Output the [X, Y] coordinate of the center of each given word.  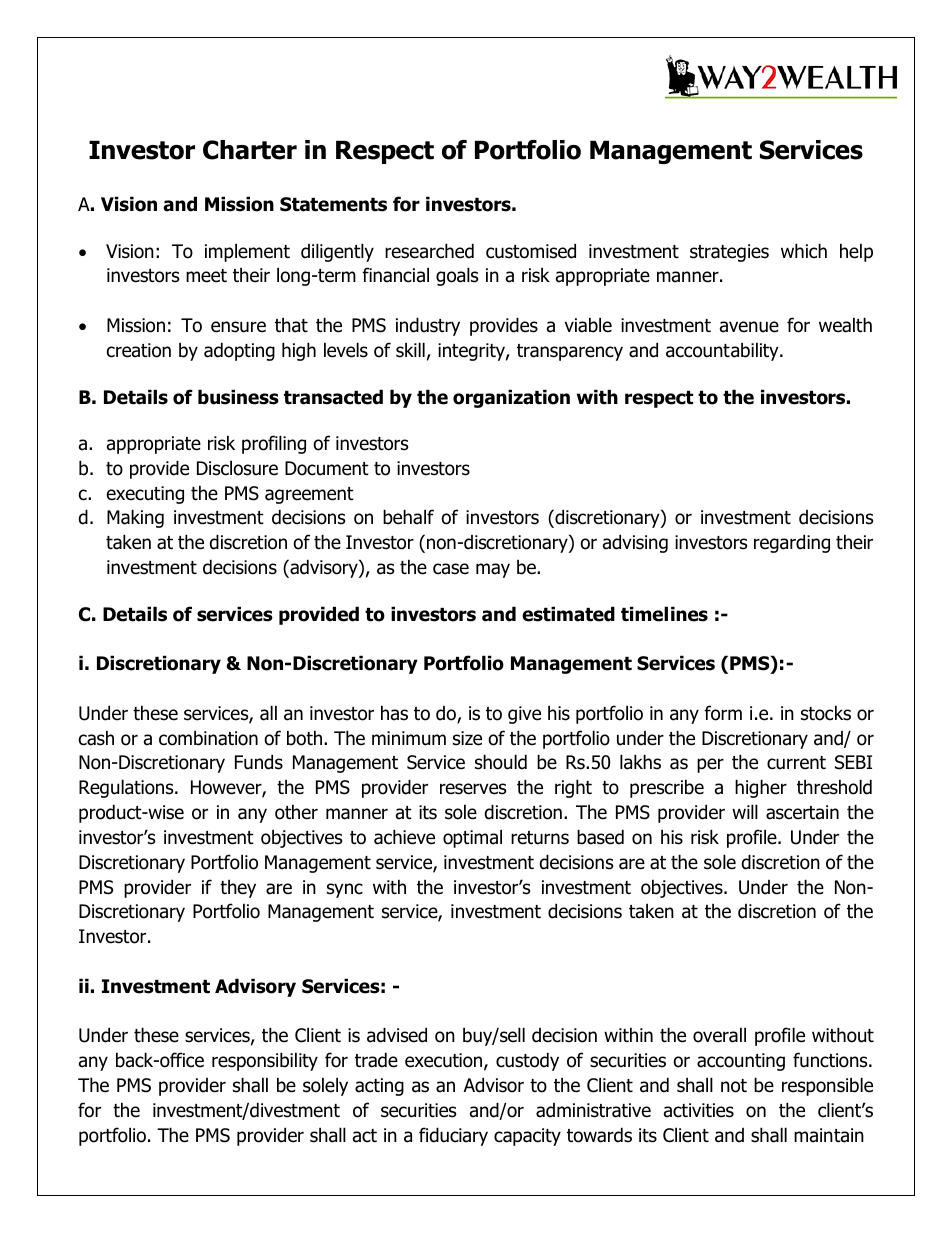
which [804, 251]
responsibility [265, 1061]
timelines [664, 614]
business [238, 397]
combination [208, 738]
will [745, 811]
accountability [723, 351]
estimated [568, 614]
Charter [250, 150]
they [238, 888]
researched [429, 251]
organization [511, 398]
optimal [472, 838]
